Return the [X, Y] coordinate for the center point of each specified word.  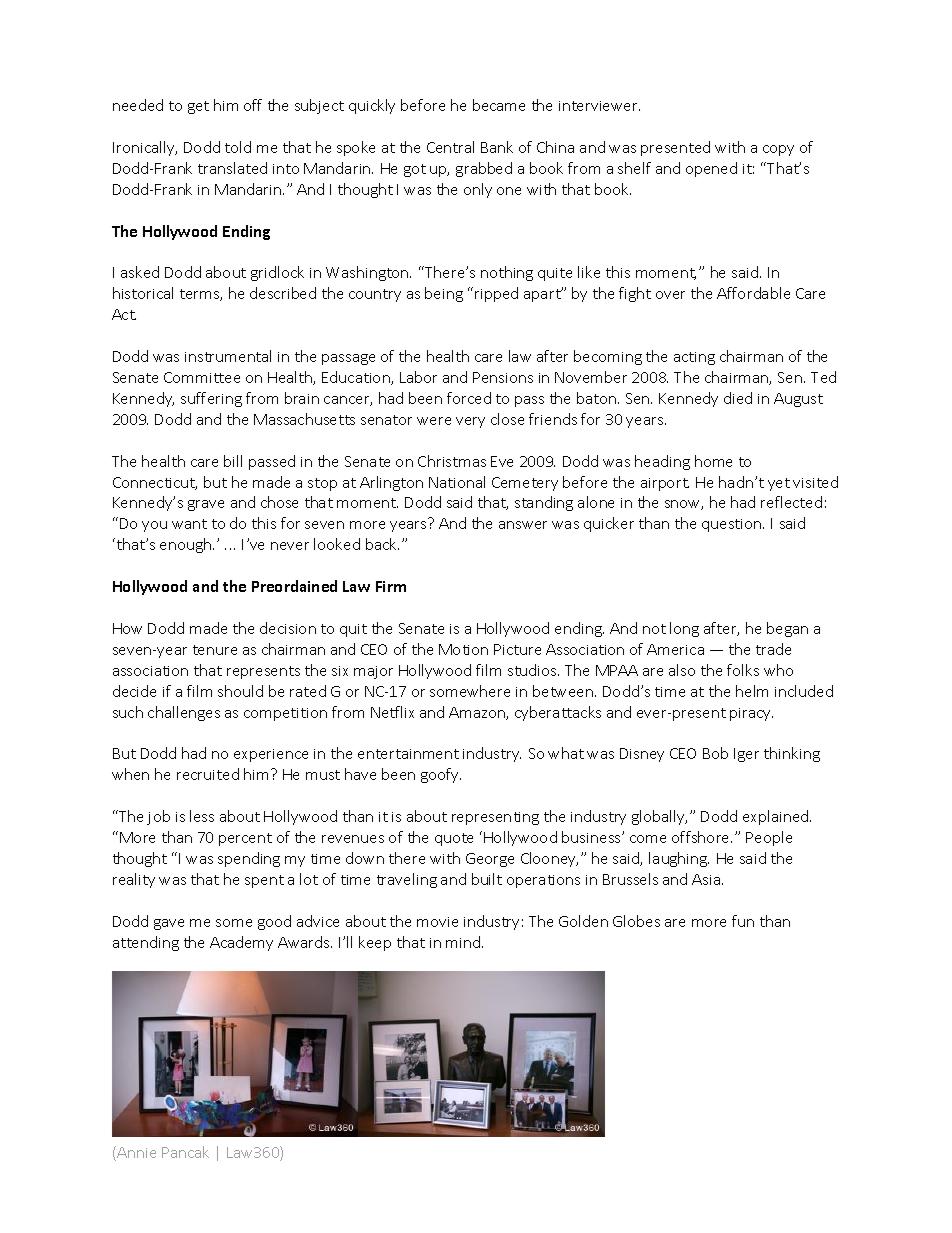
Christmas [452, 461]
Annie [135, 1153]
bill [233, 461]
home [713, 461]
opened [711, 169]
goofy [441, 775]
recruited [208, 774]
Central [450, 147]
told [238, 147]
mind [464, 942]
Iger [746, 755]
